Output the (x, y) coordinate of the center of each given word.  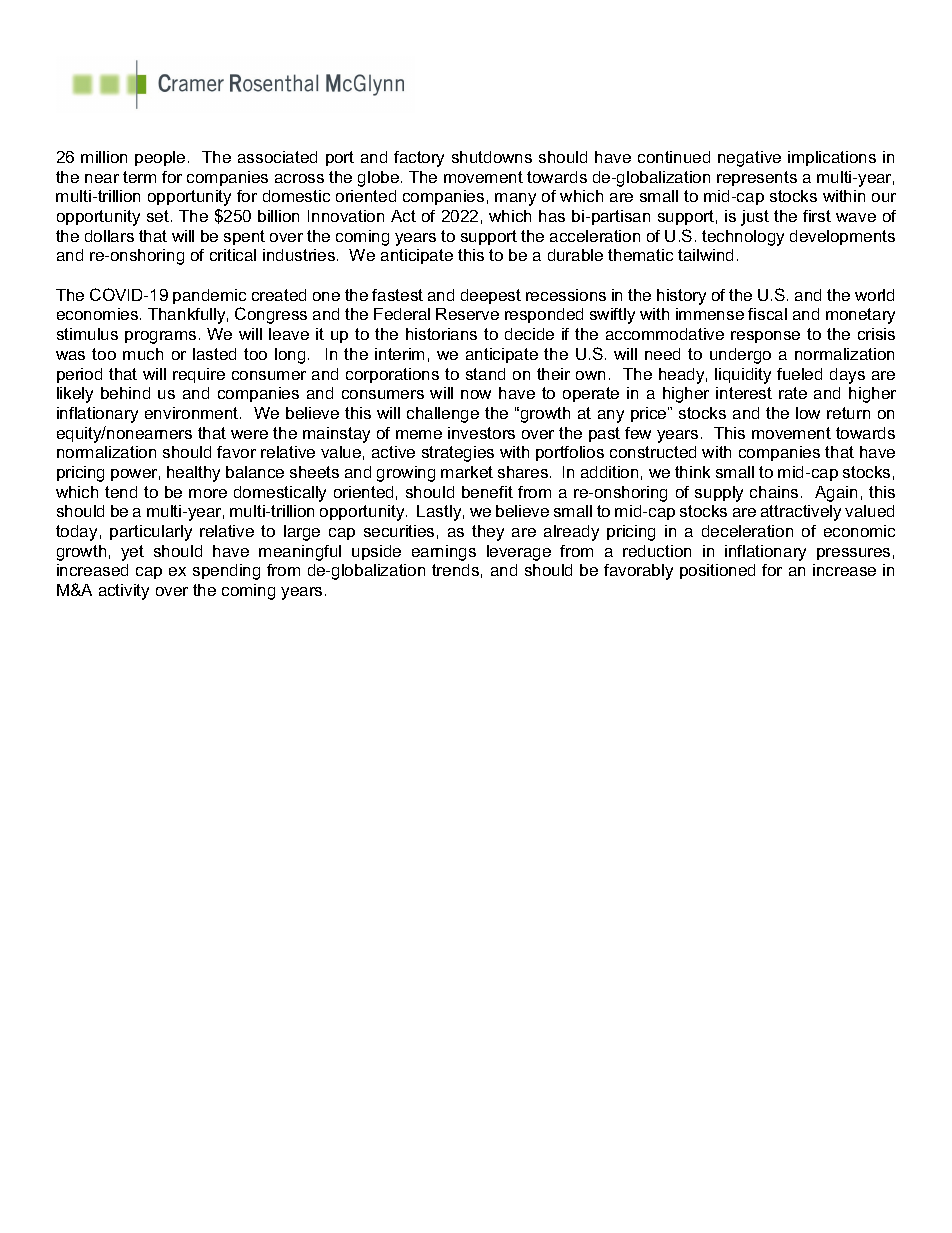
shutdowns (492, 157)
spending (226, 572)
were (249, 434)
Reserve (467, 314)
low (808, 413)
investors (481, 433)
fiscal (767, 314)
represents (757, 178)
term (139, 177)
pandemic (209, 296)
